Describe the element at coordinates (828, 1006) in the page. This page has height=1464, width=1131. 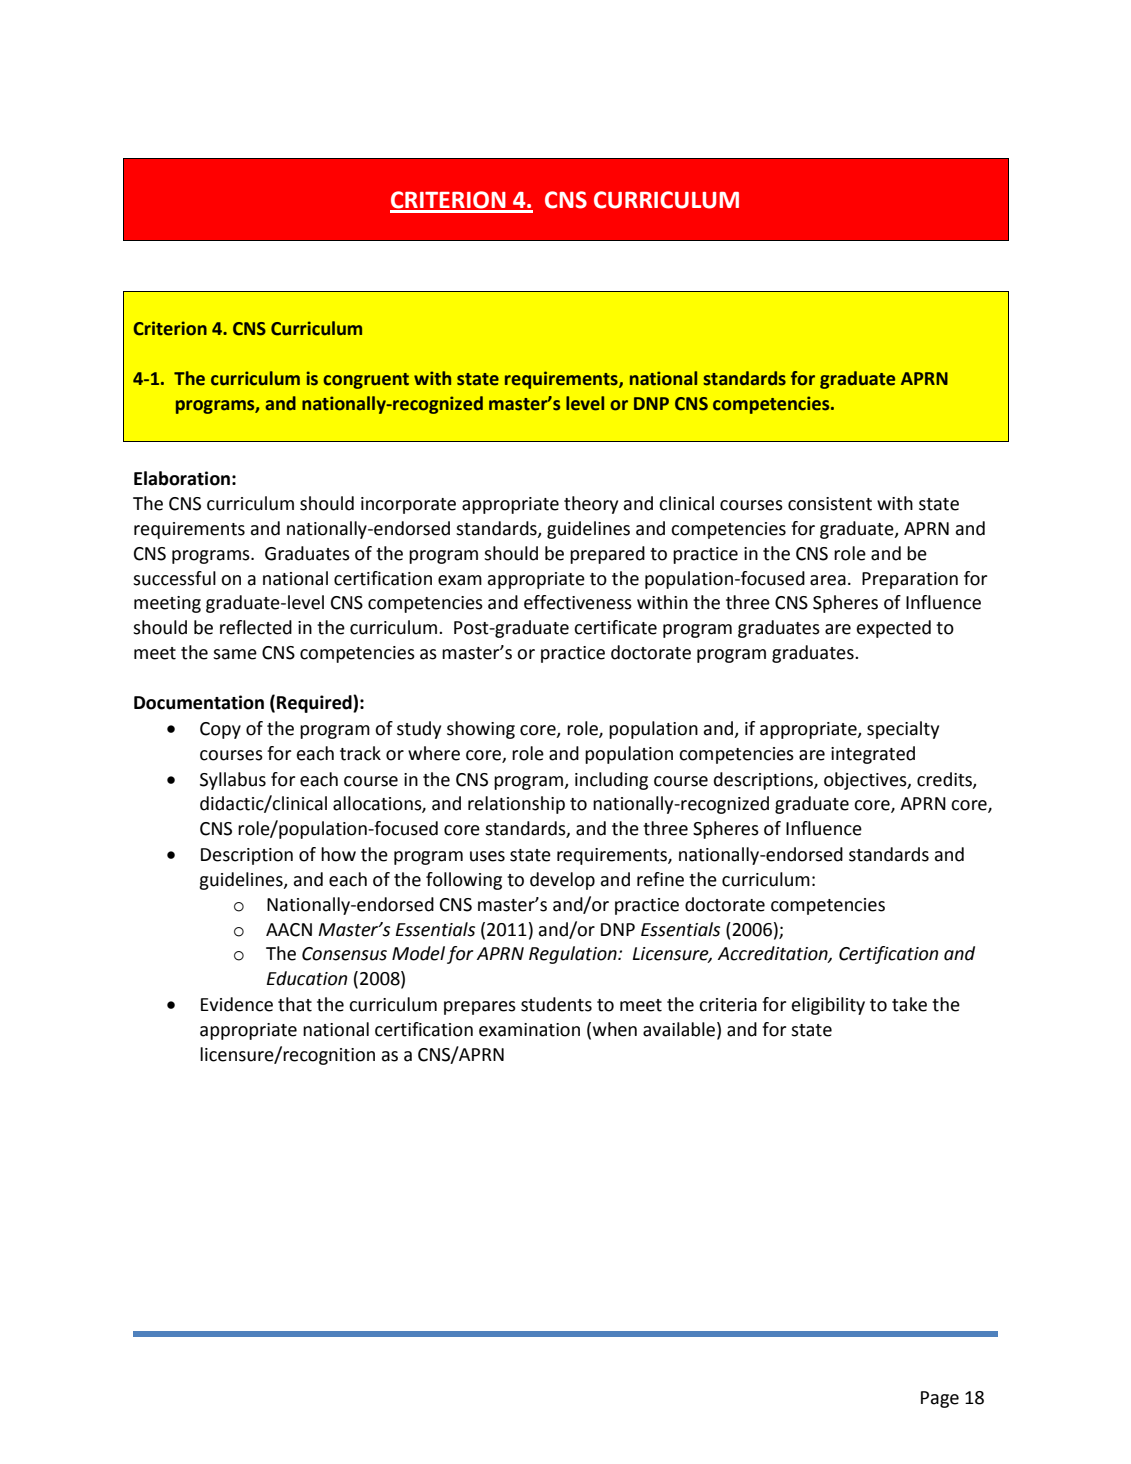
I see `eligibility` at that location.
